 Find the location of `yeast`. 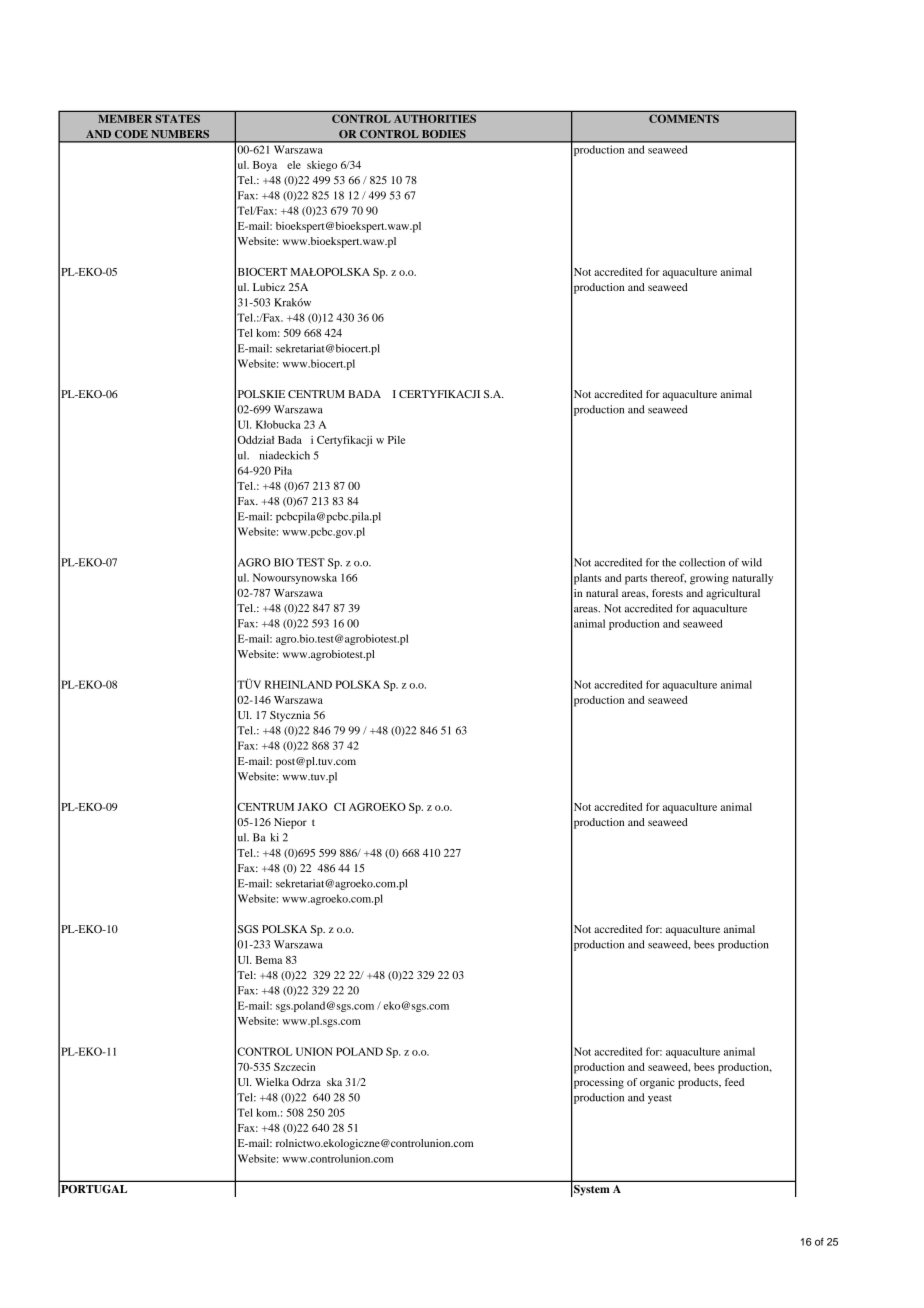

yeast is located at coordinates (660, 1099).
